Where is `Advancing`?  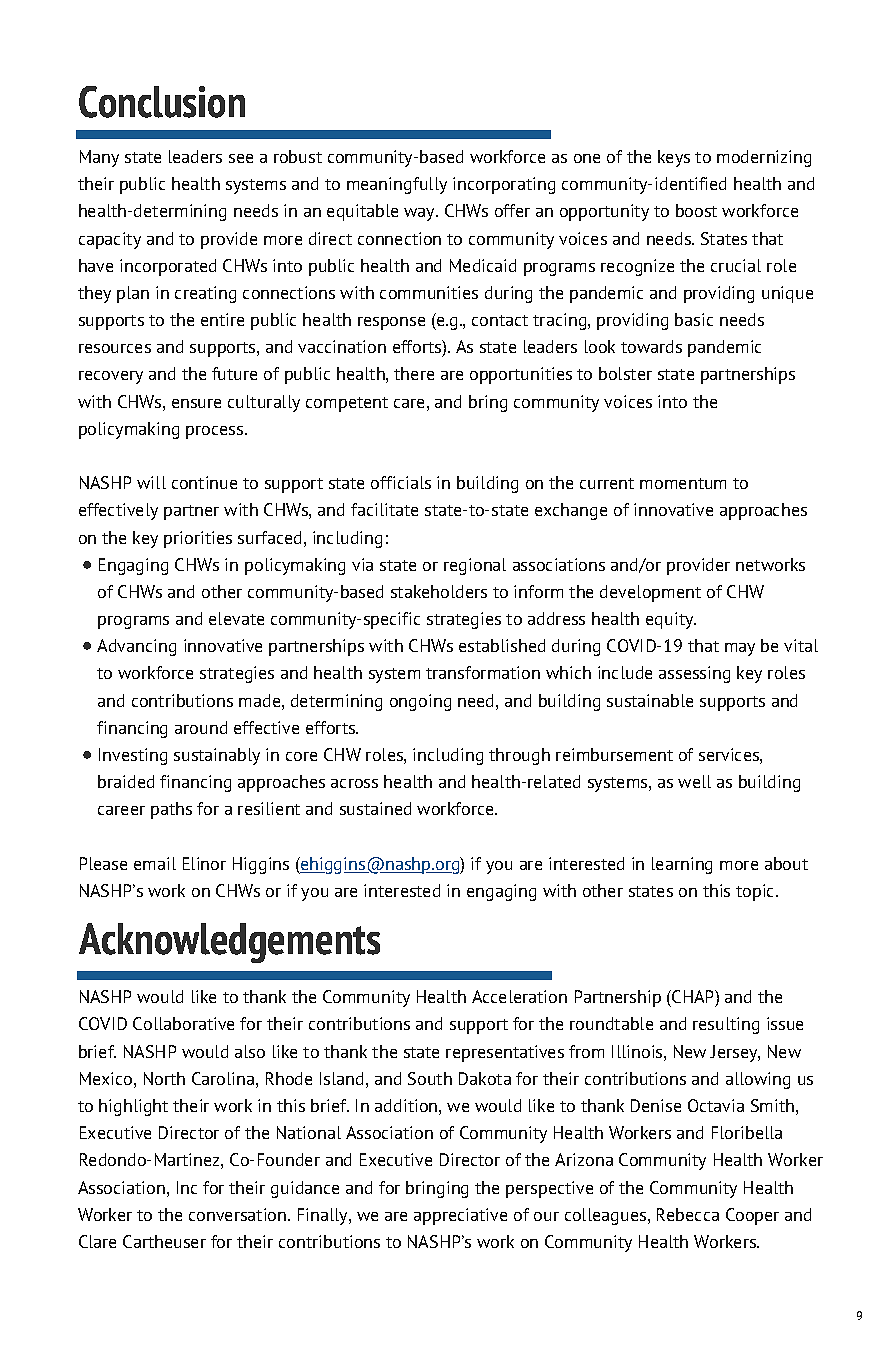 Advancing is located at coordinates (136, 647).
